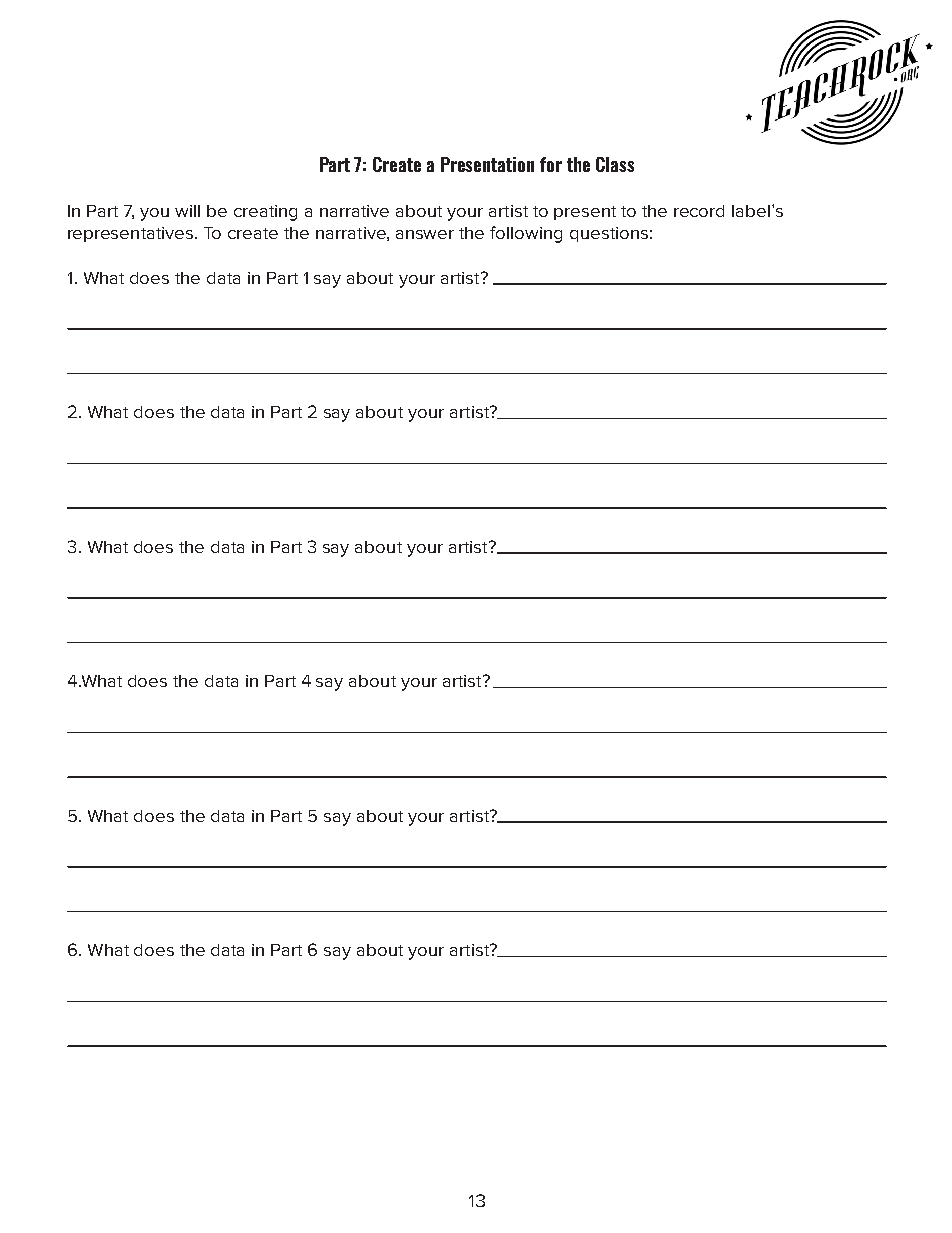 The width and height of the screenshot is (952, 1233). Describe the element at coordinates (699, 211) in the screenshot. I see `record` at that location.
